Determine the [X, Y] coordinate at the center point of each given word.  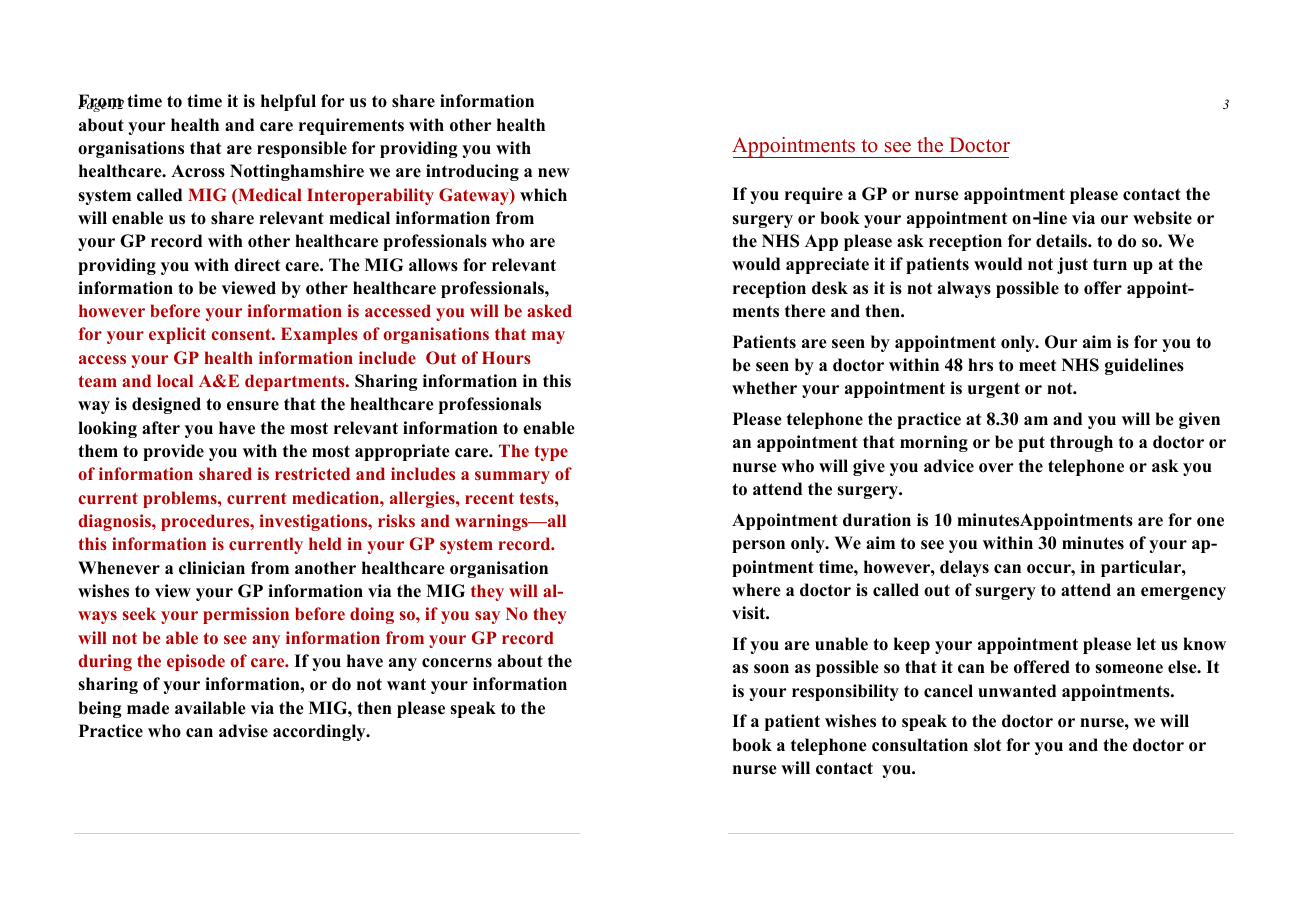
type [551, 453]
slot [987, 745]
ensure [253, 406]
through [1081, 443]
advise [243, 731]
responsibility [845, 692]
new [554, 173]
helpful [288, 102]
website [1162, 218]
